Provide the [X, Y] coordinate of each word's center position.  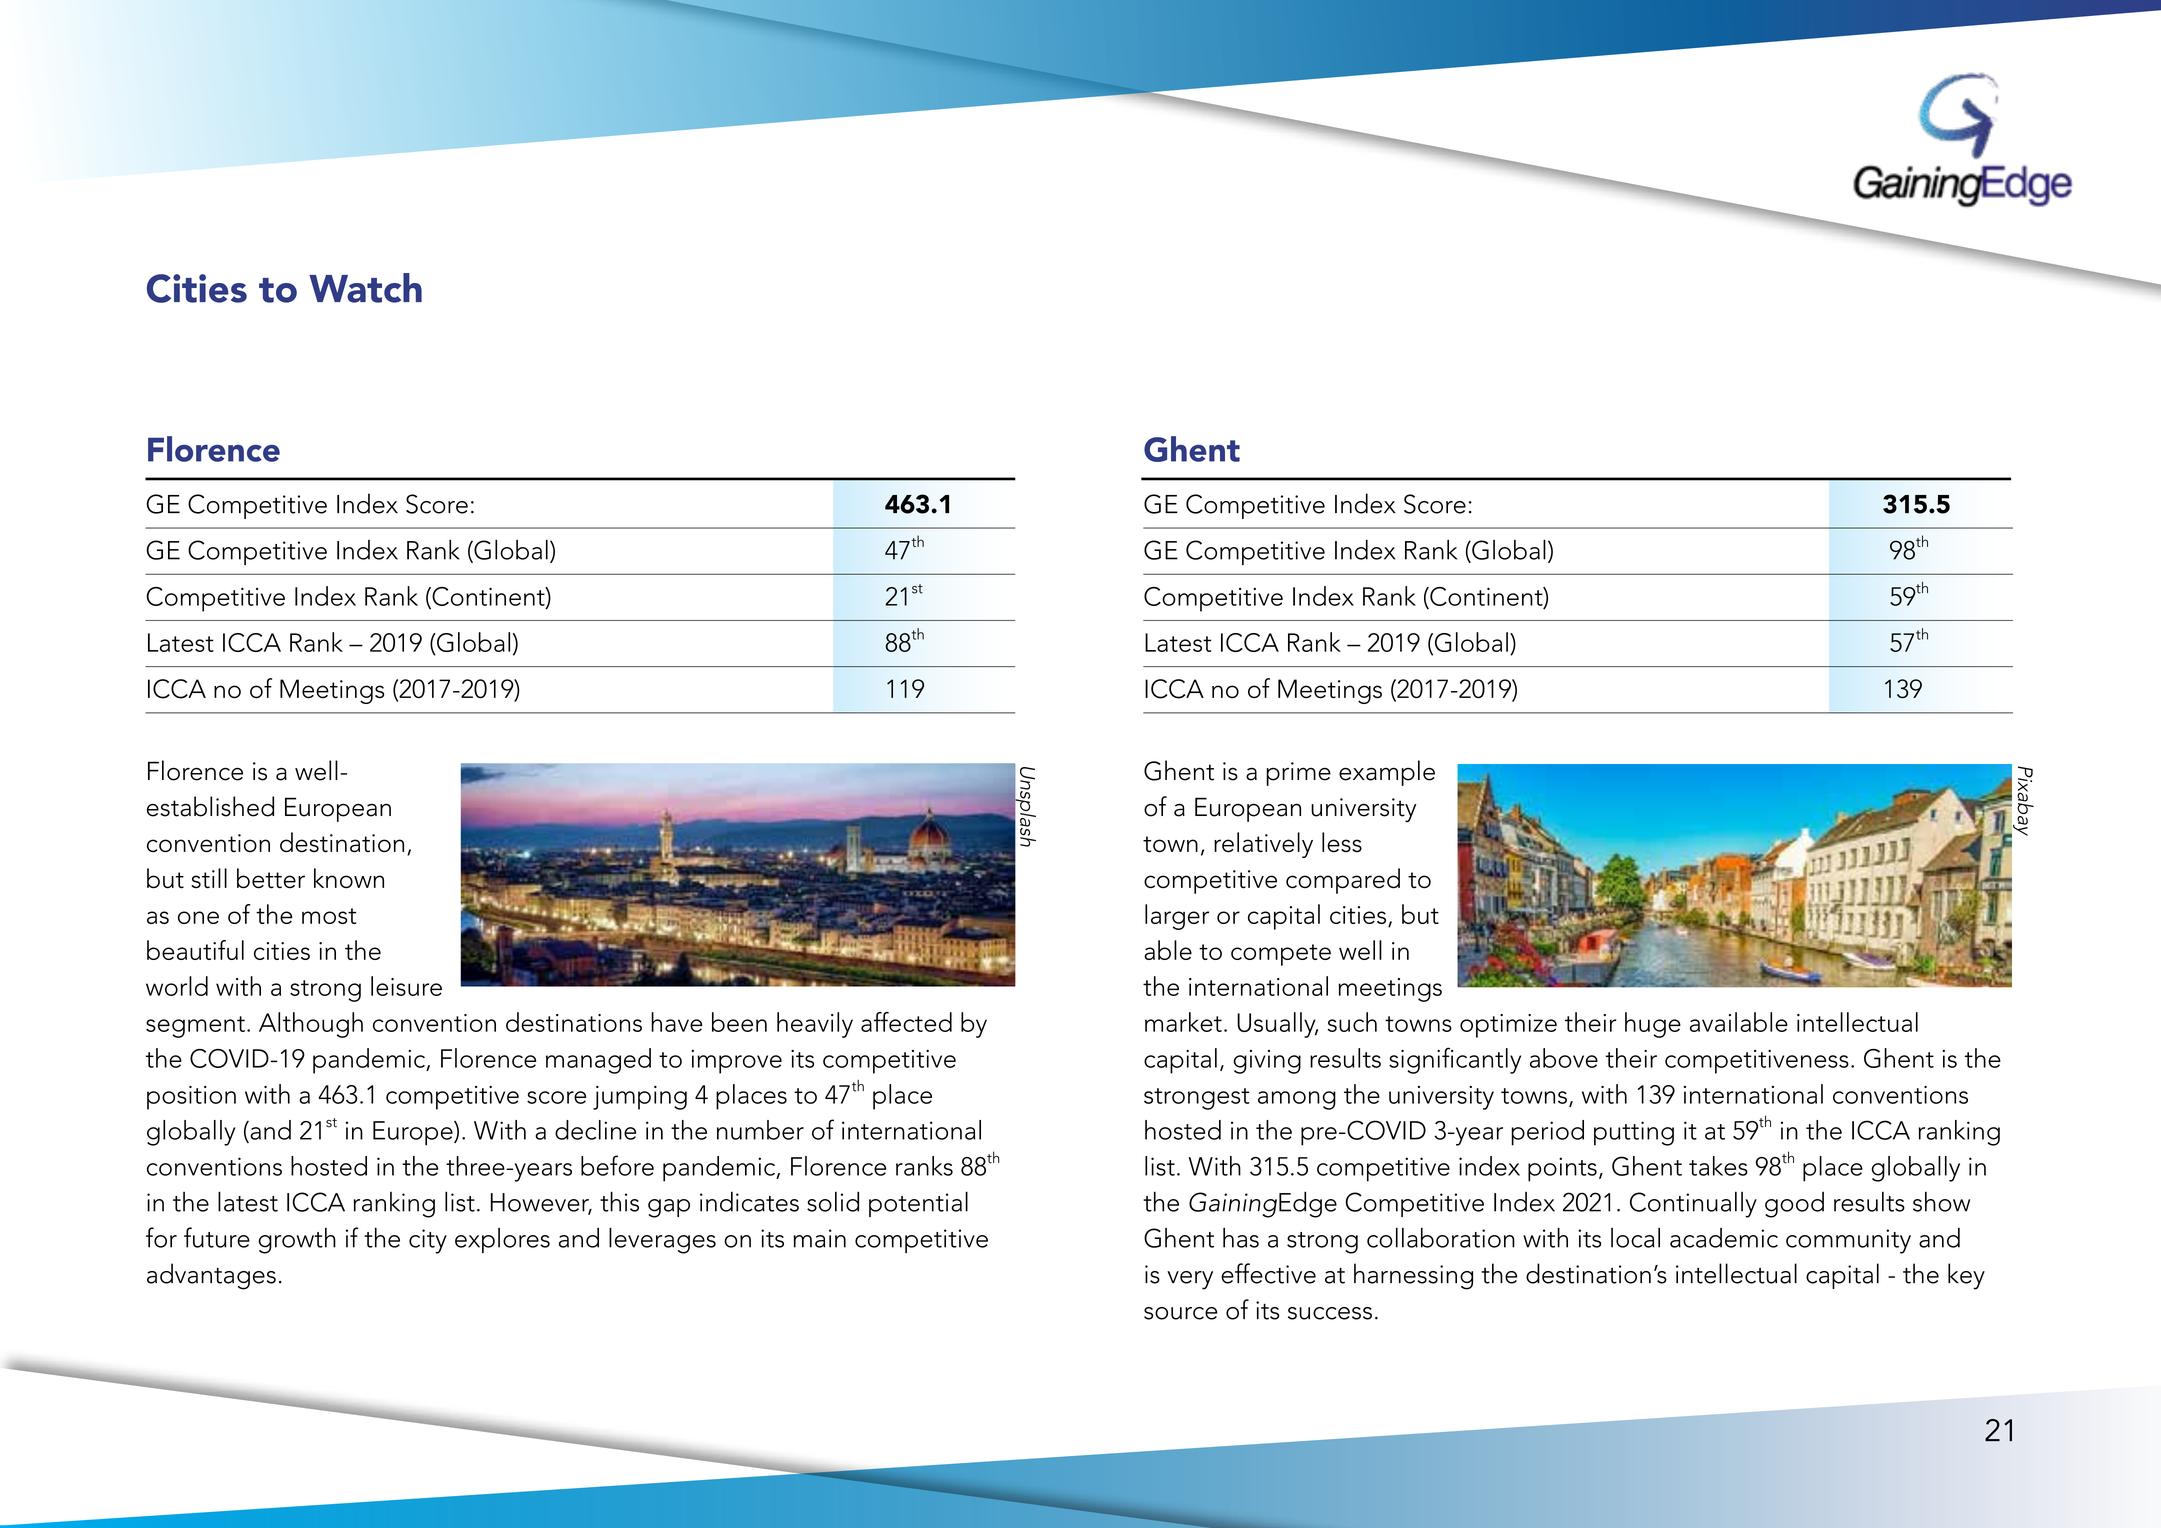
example [1387, 773]
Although [311, 1025]
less [1342, 842]
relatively [1263, 845]
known [349, 878]
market [1183, 1022]
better [271, 878]
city [428, 1241]
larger [1177, 917]
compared [1343, 881]
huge [1653, 1025]
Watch [365, 288]
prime [1298, 774]
